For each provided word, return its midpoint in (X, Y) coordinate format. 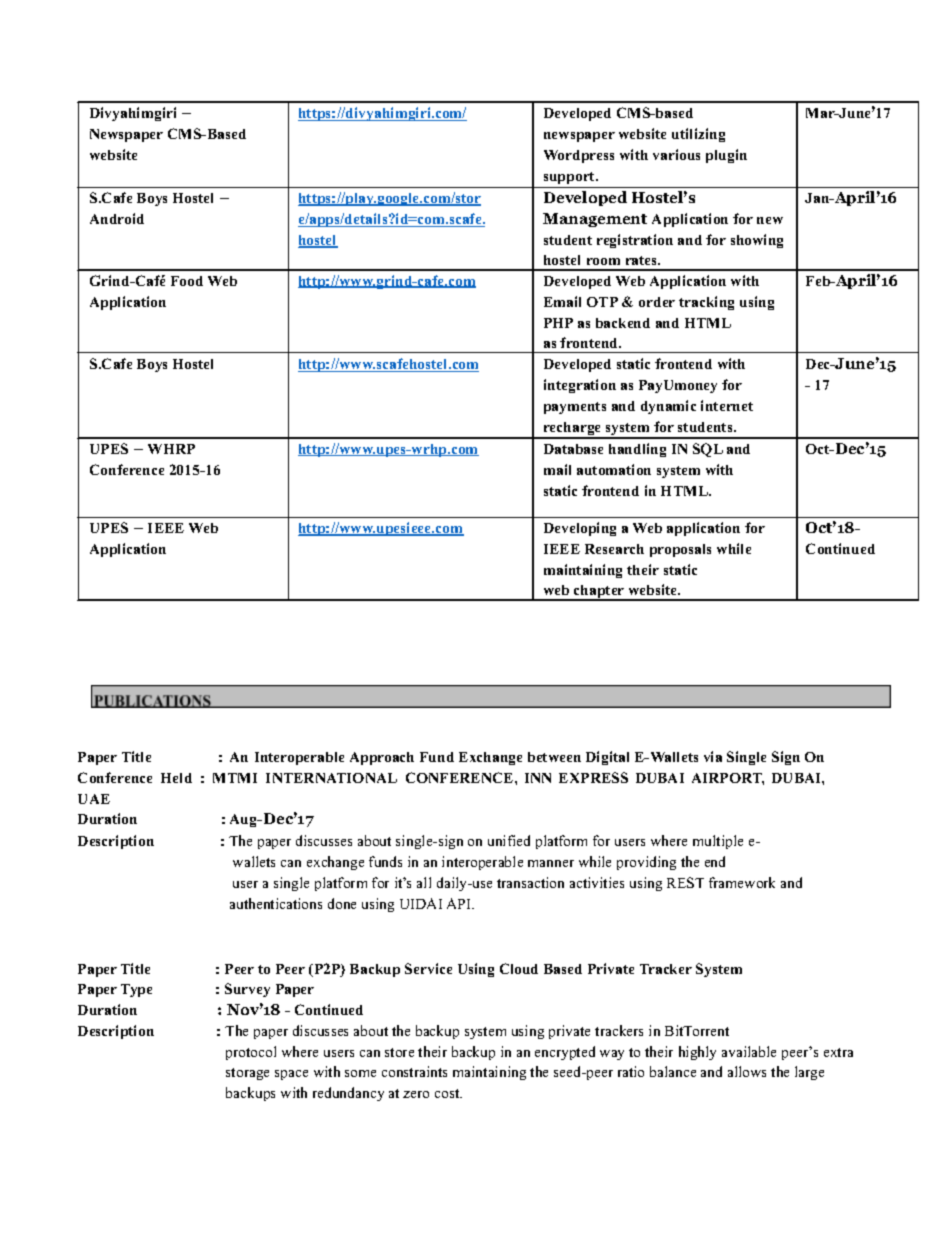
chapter (599, 593)
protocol (251, 1053)
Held (176, 778)
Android (117, 218)
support (570, 178)
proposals (680, 550)
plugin (726, 156)
